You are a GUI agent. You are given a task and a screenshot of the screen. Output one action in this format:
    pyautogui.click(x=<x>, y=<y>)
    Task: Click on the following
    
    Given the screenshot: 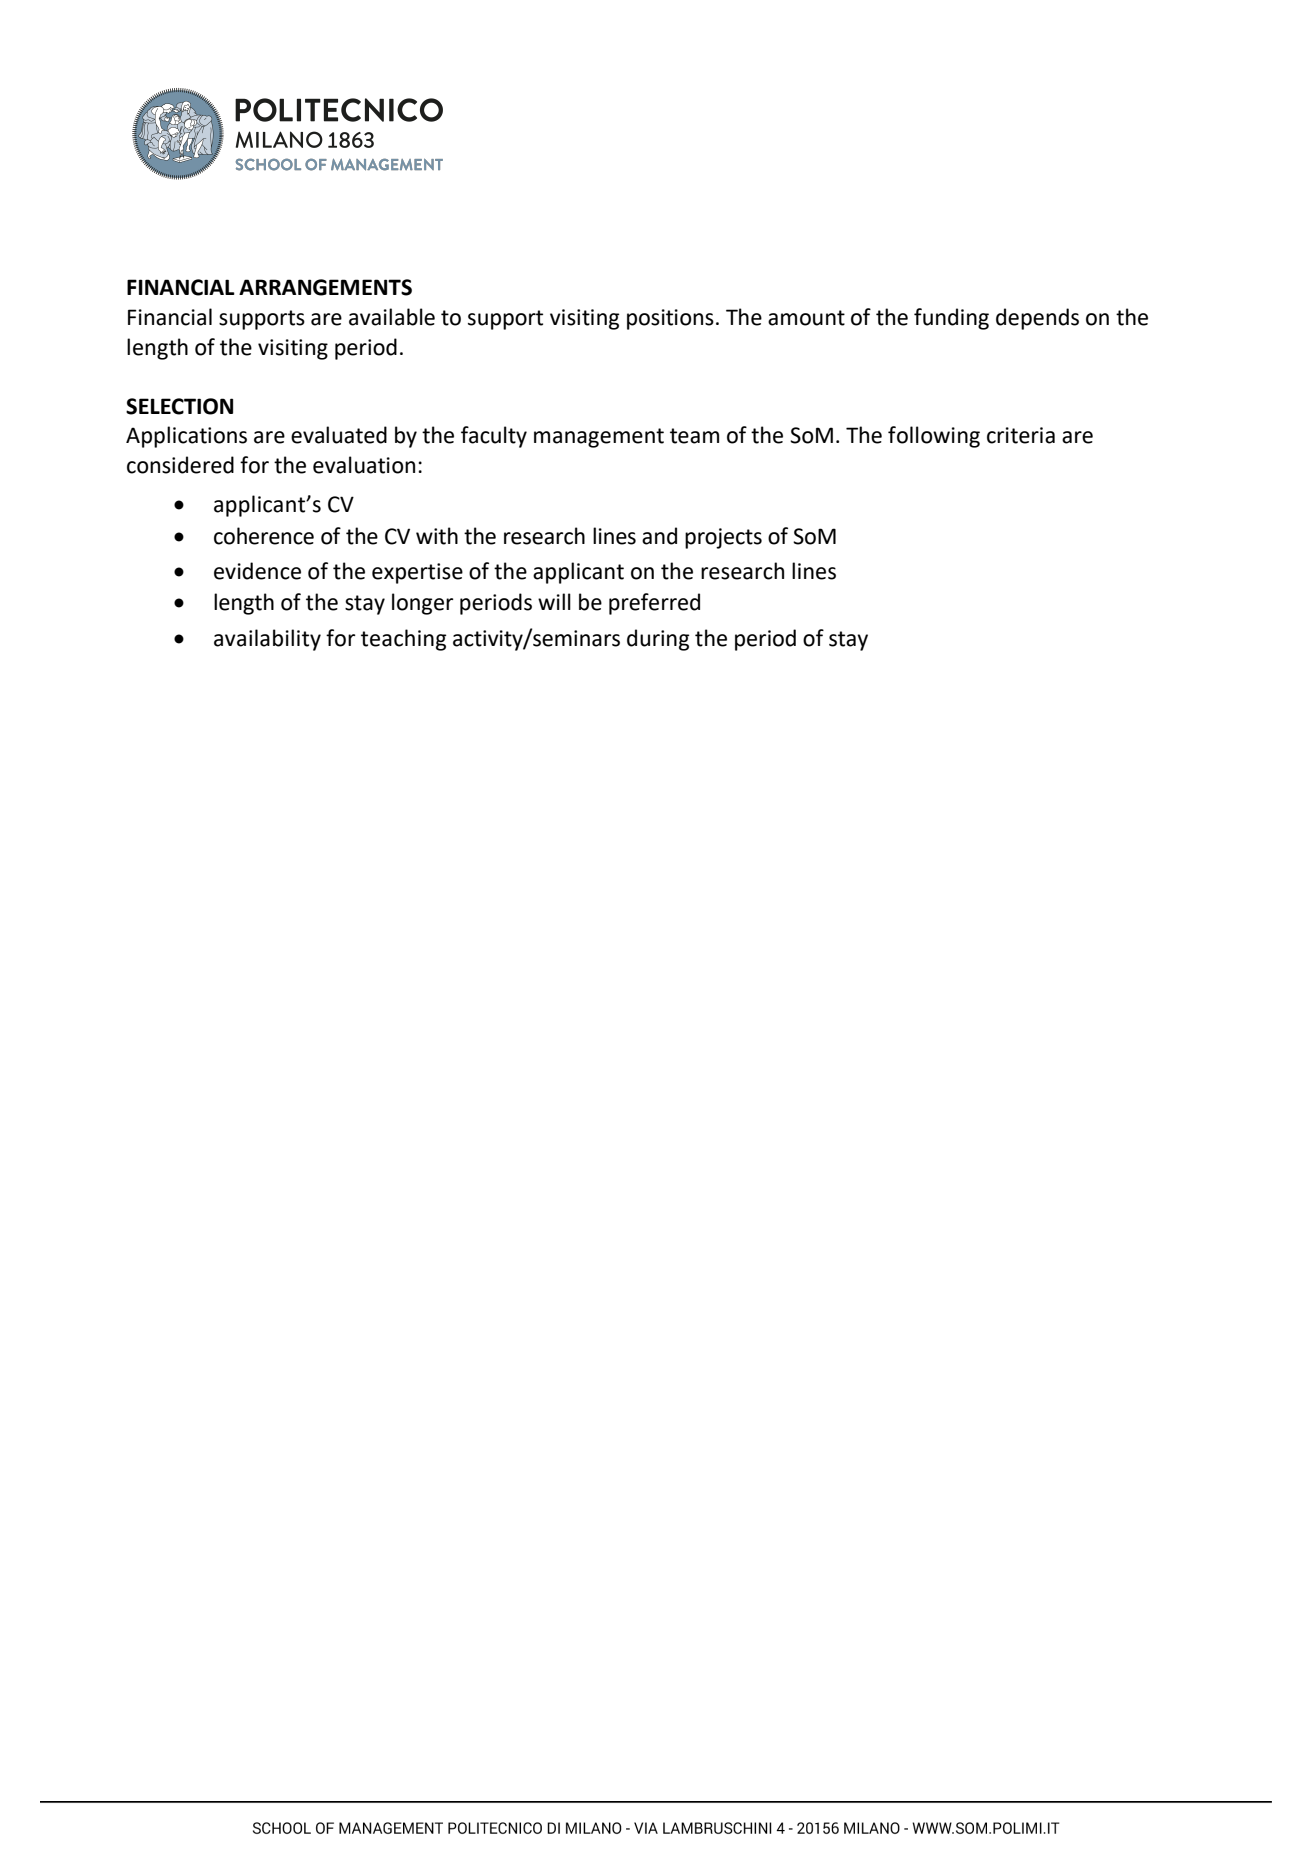 What is the action you would take?
    pyautogui.click(x=934, y=437)
